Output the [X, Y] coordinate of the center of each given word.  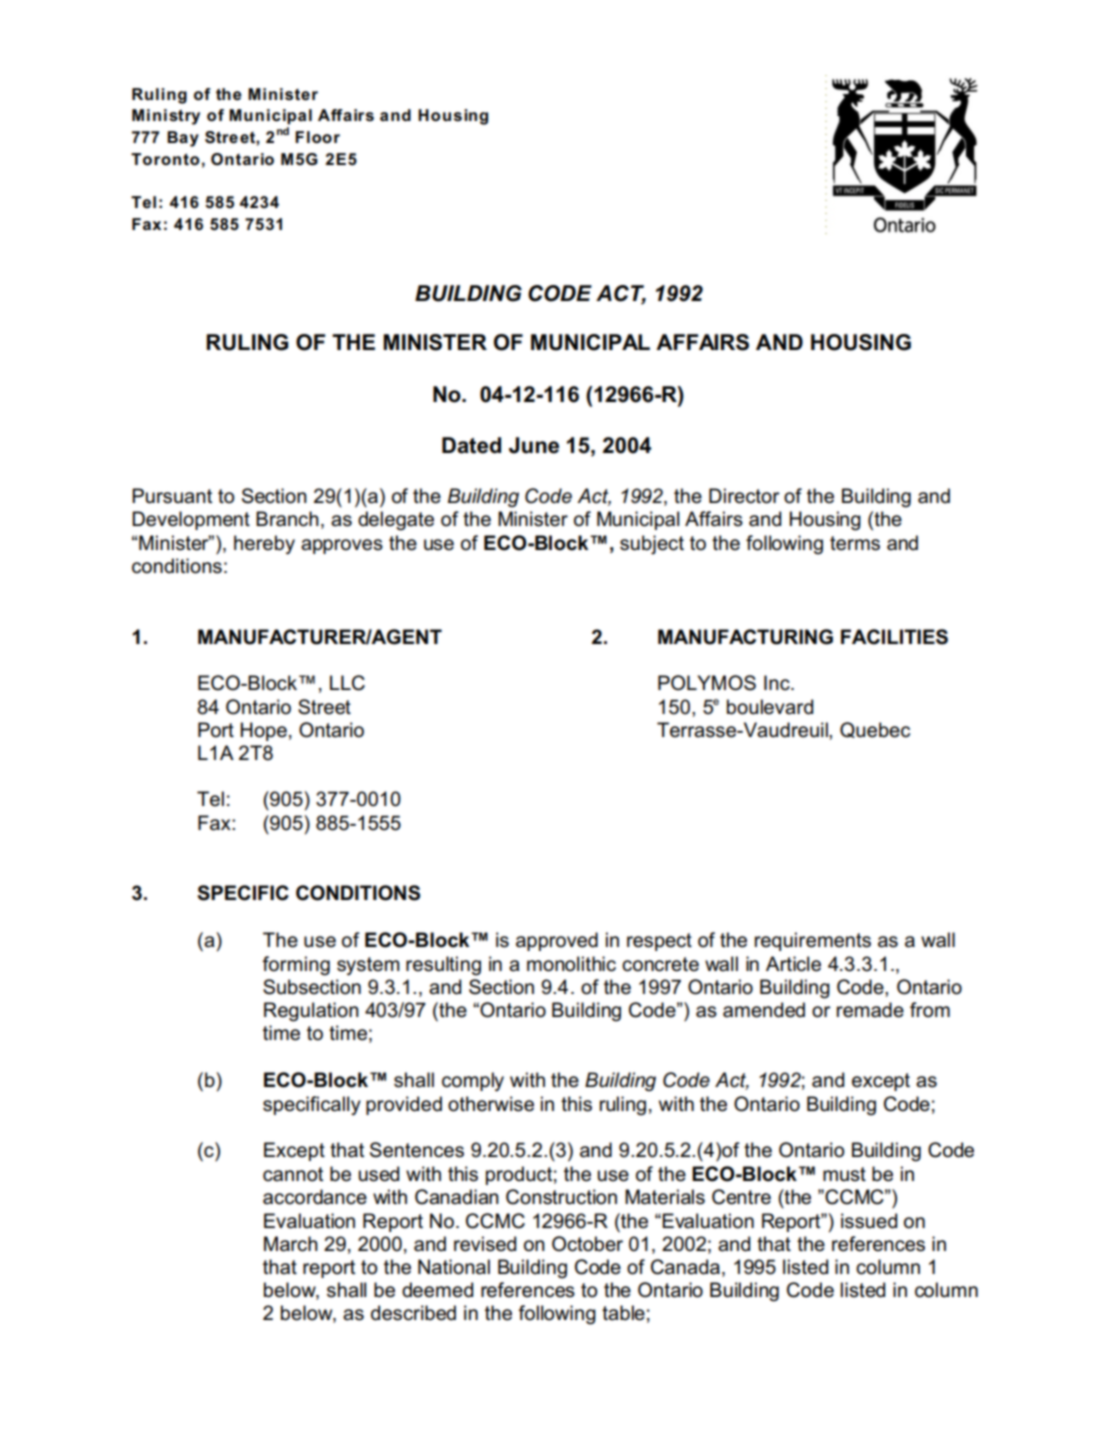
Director [744, 496]
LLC [347, 683]
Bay [183, 139]
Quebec [875, 730]
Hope [264, 731]
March [291, 1244]
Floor [317, 137]
